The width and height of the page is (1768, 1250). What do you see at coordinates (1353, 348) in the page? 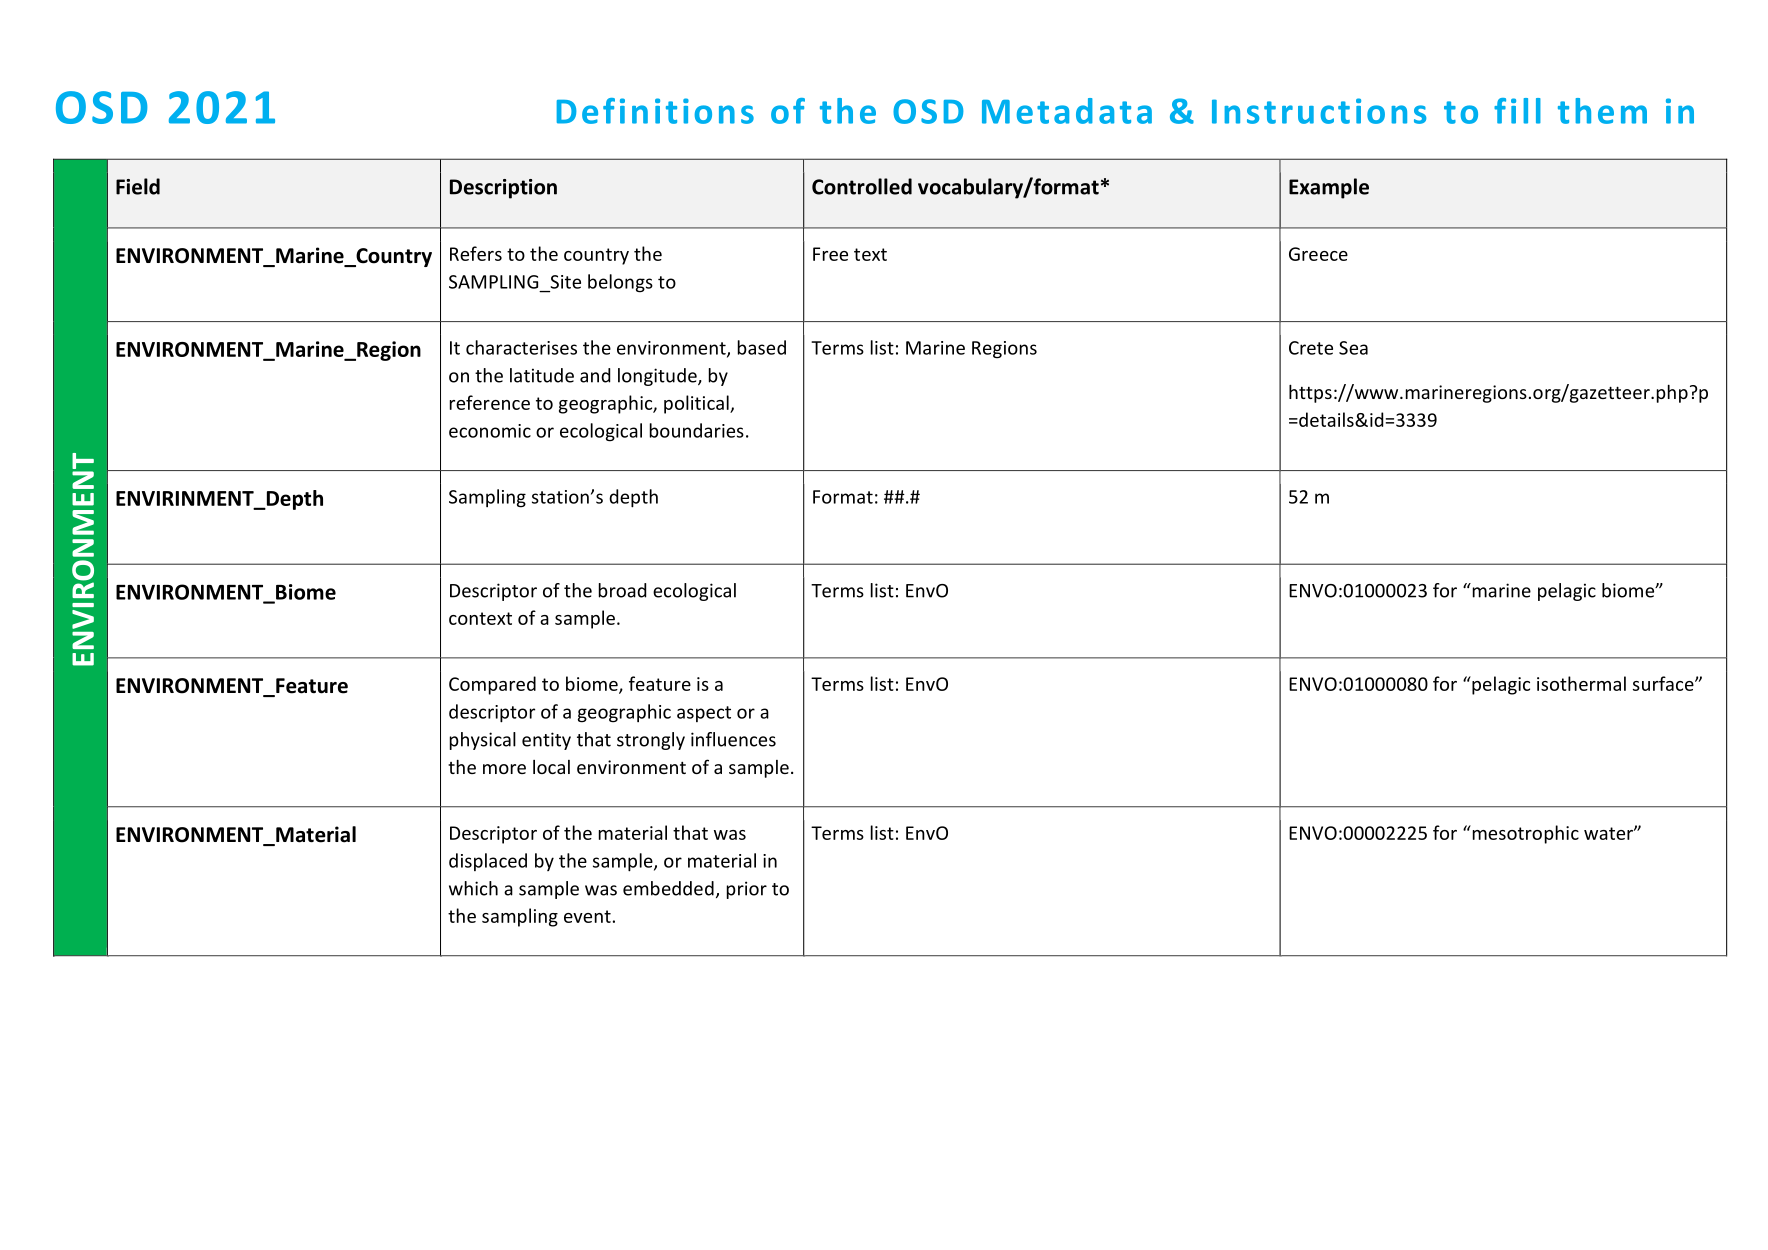
I see `Sea` at bounding box center [1353, 348].
